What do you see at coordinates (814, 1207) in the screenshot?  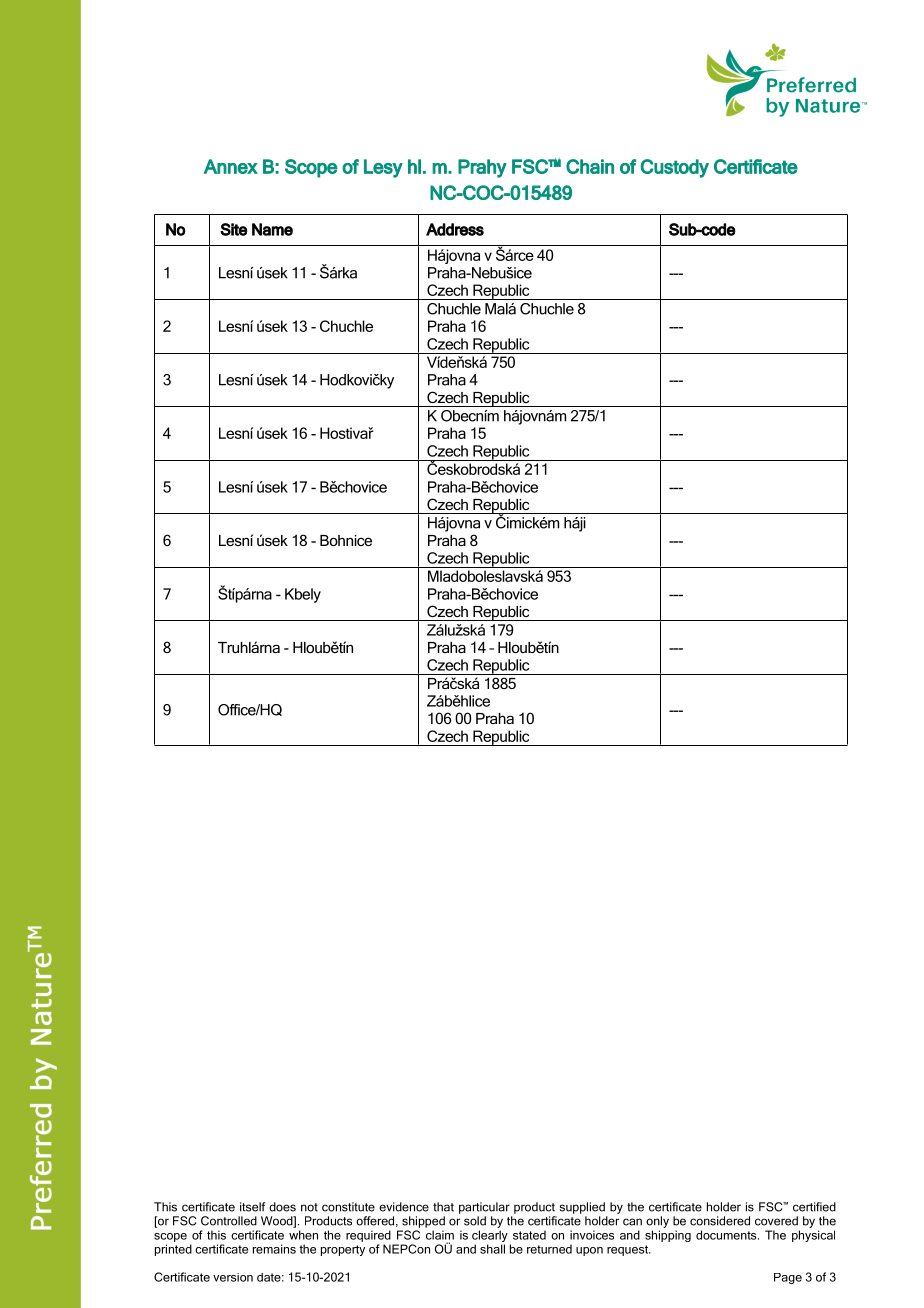 I see `certified` at bounding box center [814, 1207].
